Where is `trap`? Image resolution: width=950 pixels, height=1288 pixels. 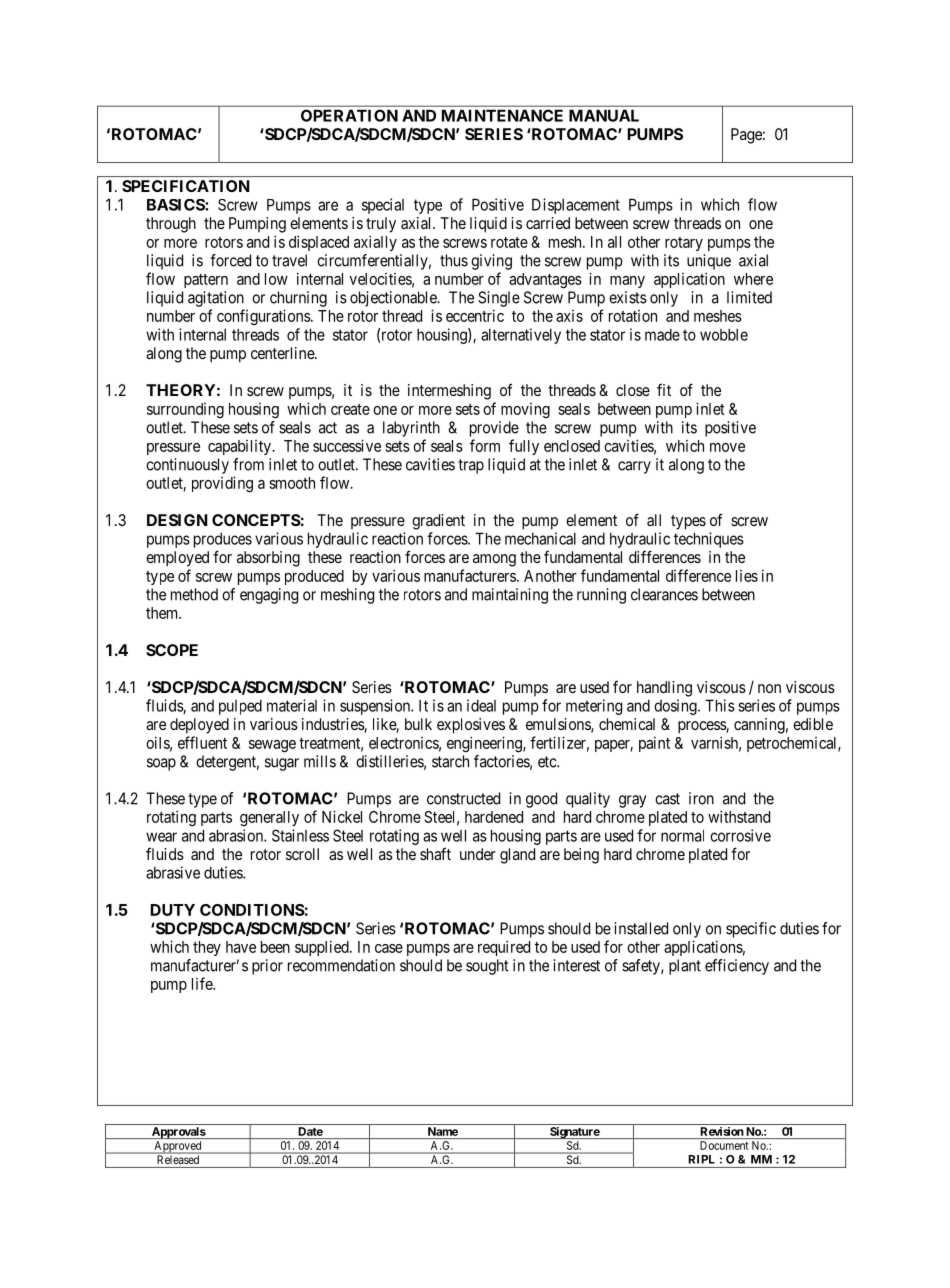 trap is located at coordinates (471, 466).
